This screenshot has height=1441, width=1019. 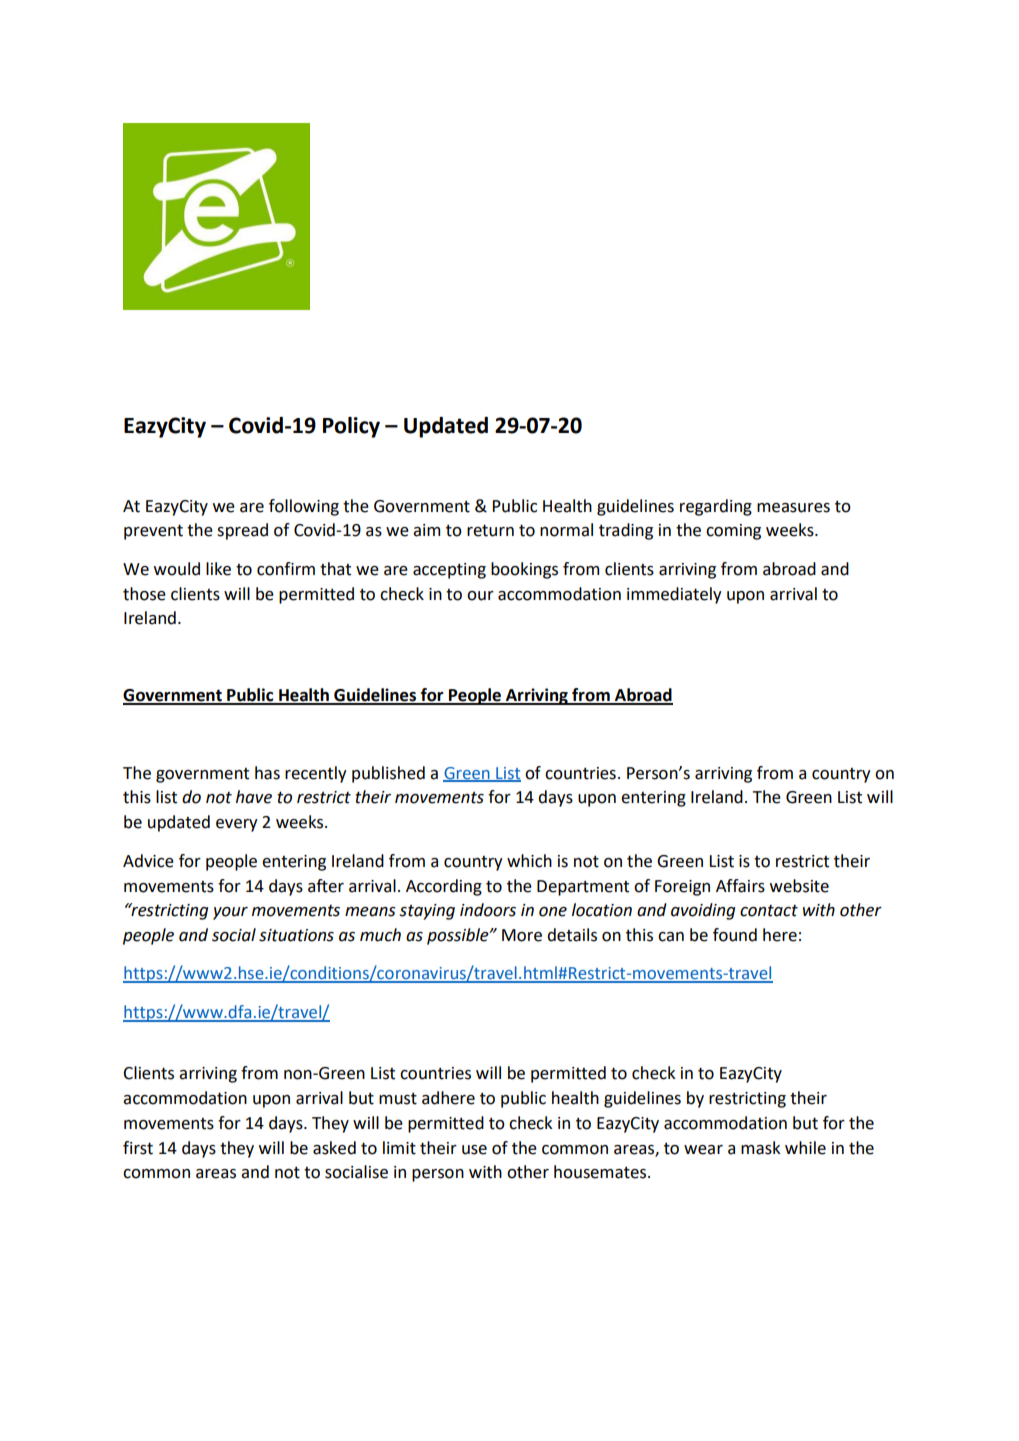 What do you see at coordinates (254, 797) in the screenshot?
I see `have` at bounding box center [254, 797].
